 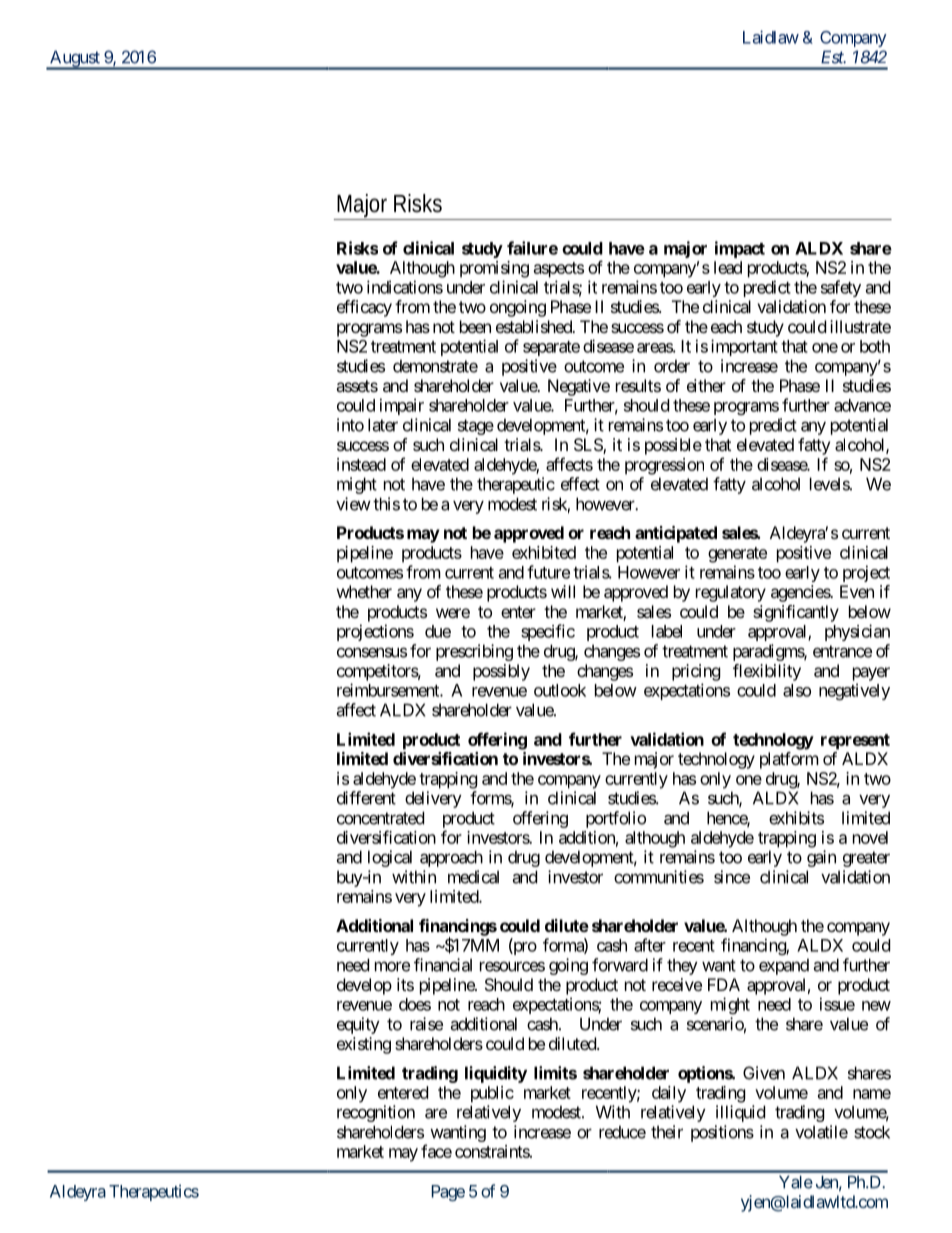 What do you see at coordinates (350, 425) in the document?
I see `into` at bounding box center [350, 425].
